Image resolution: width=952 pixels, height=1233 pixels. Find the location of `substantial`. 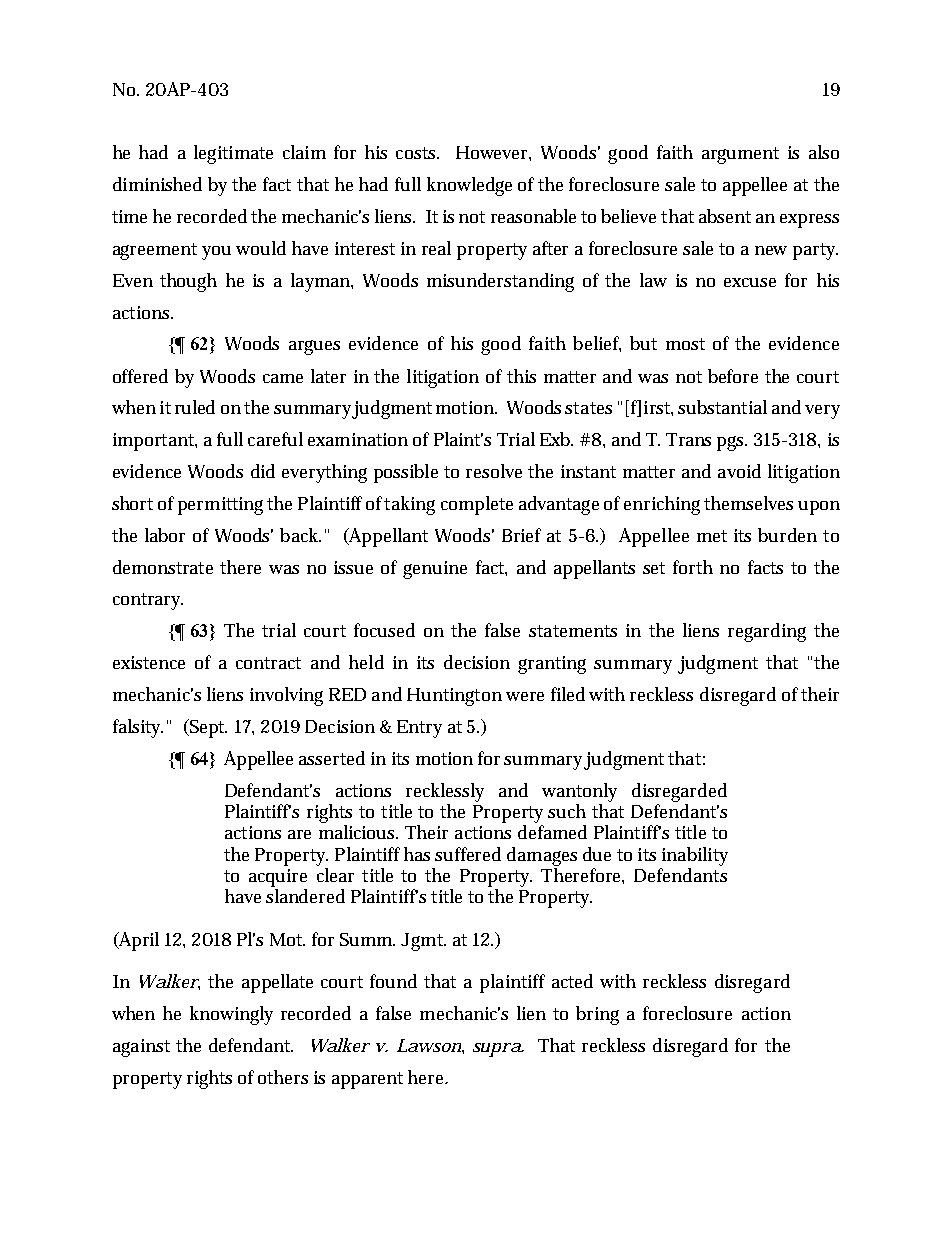

substantial is located at coordinates (722, 407).
